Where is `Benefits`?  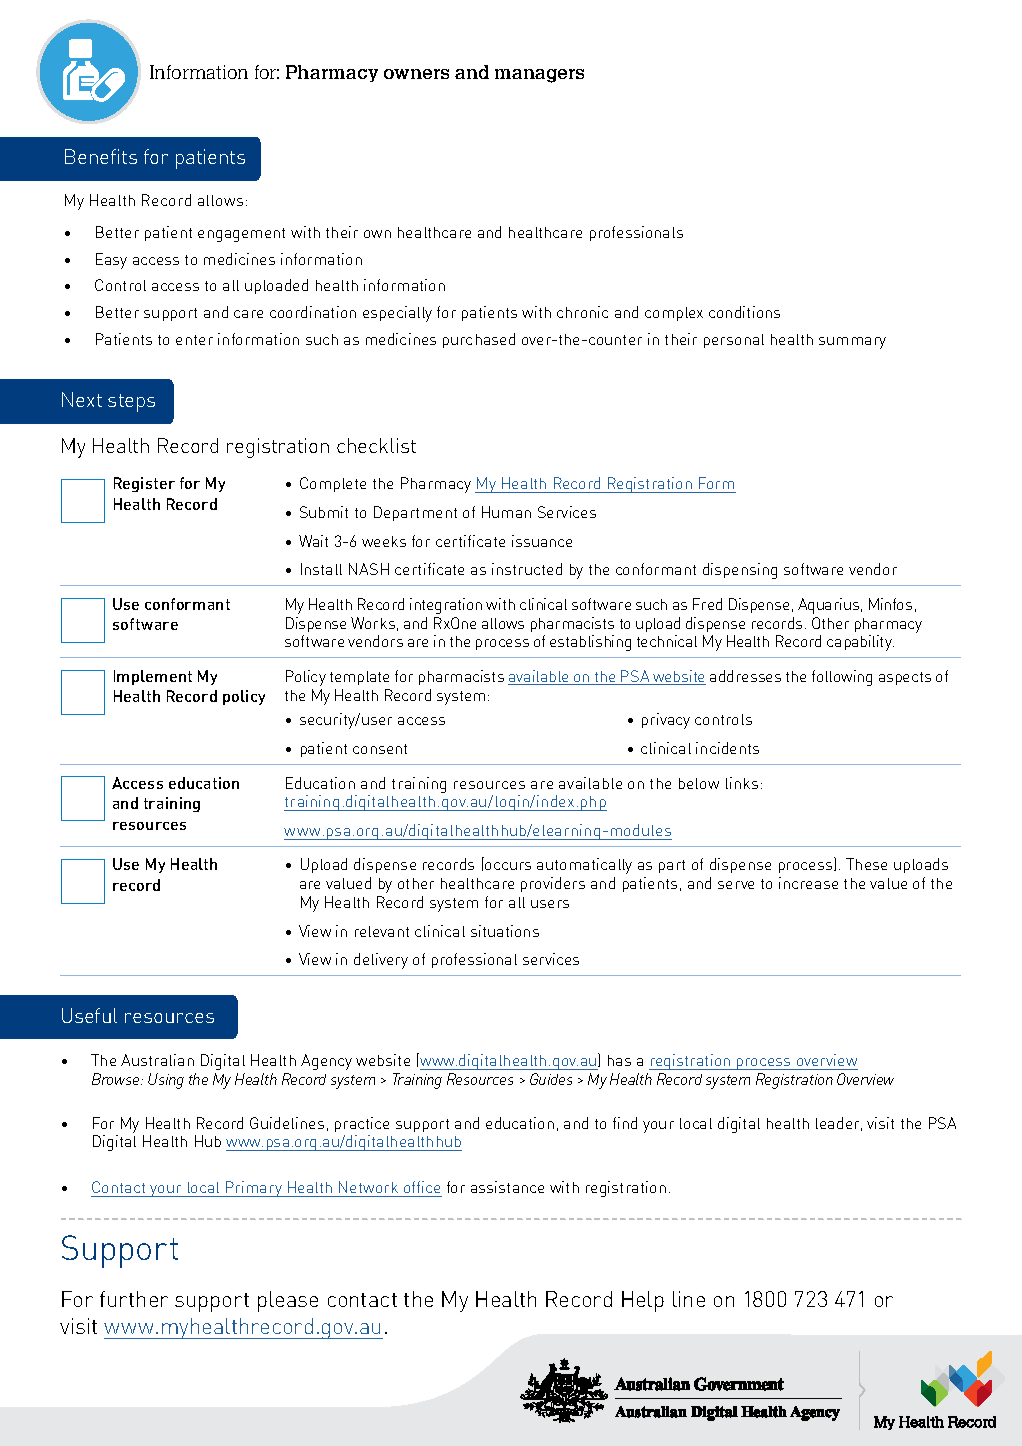 Benefits is located at coordinates (101, 156).
